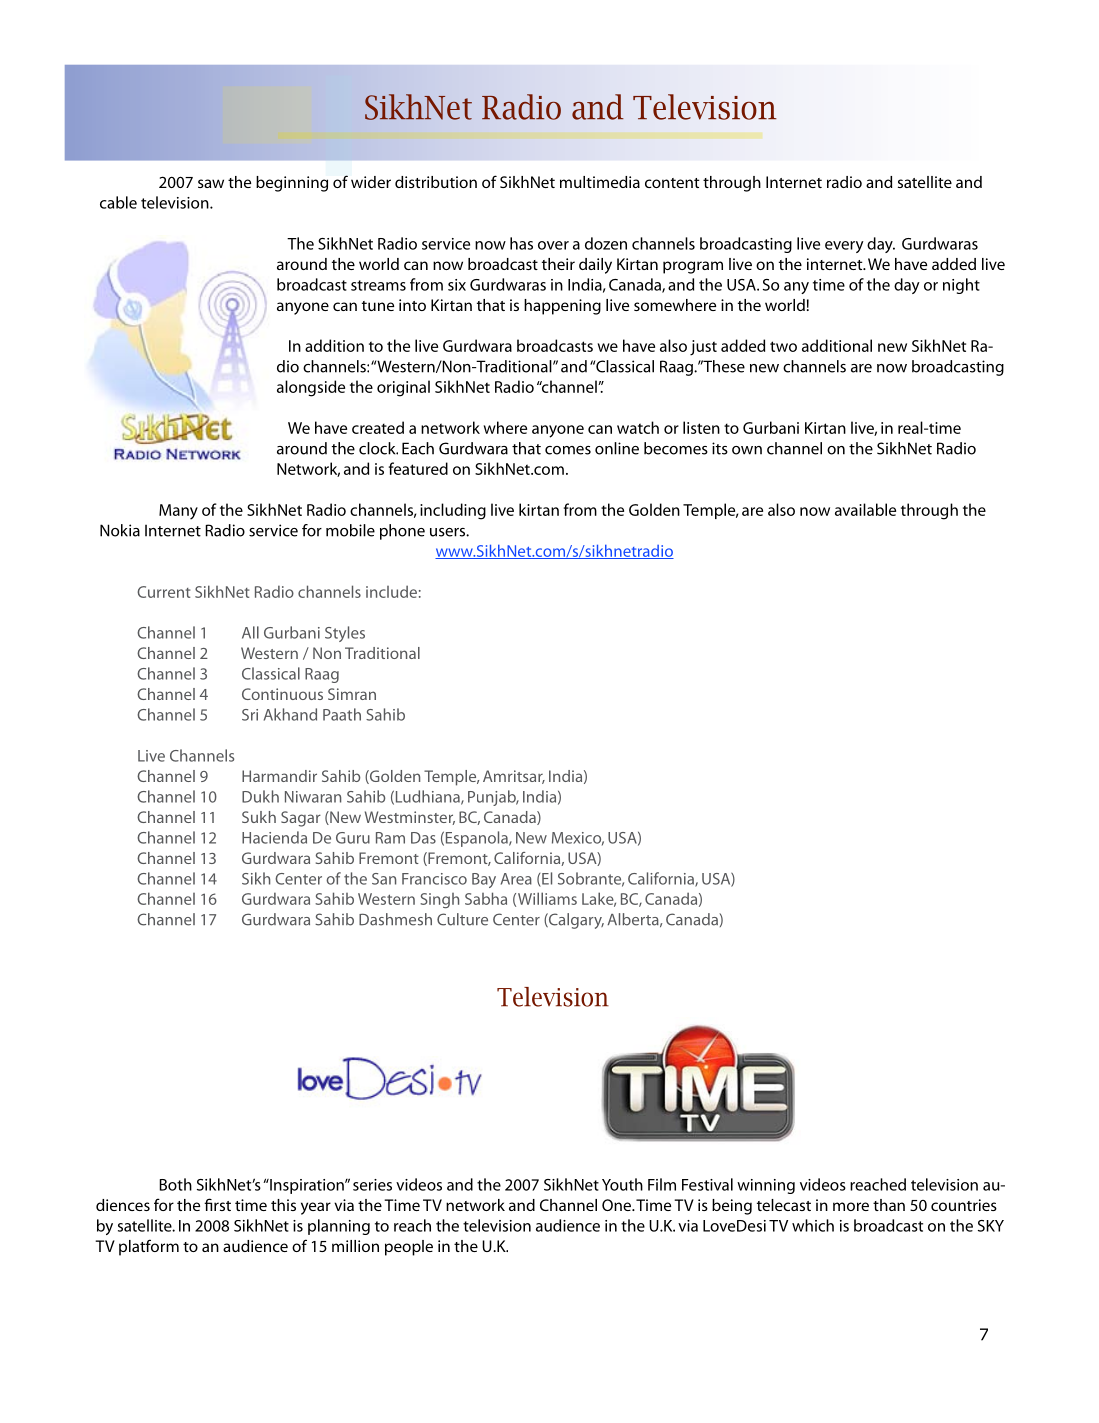 This screenshot has width=1099, height=1423. What do you see at coordinates (250, 715) in the screenshot?
I see `Sri` at bounding box center [250, 715].
